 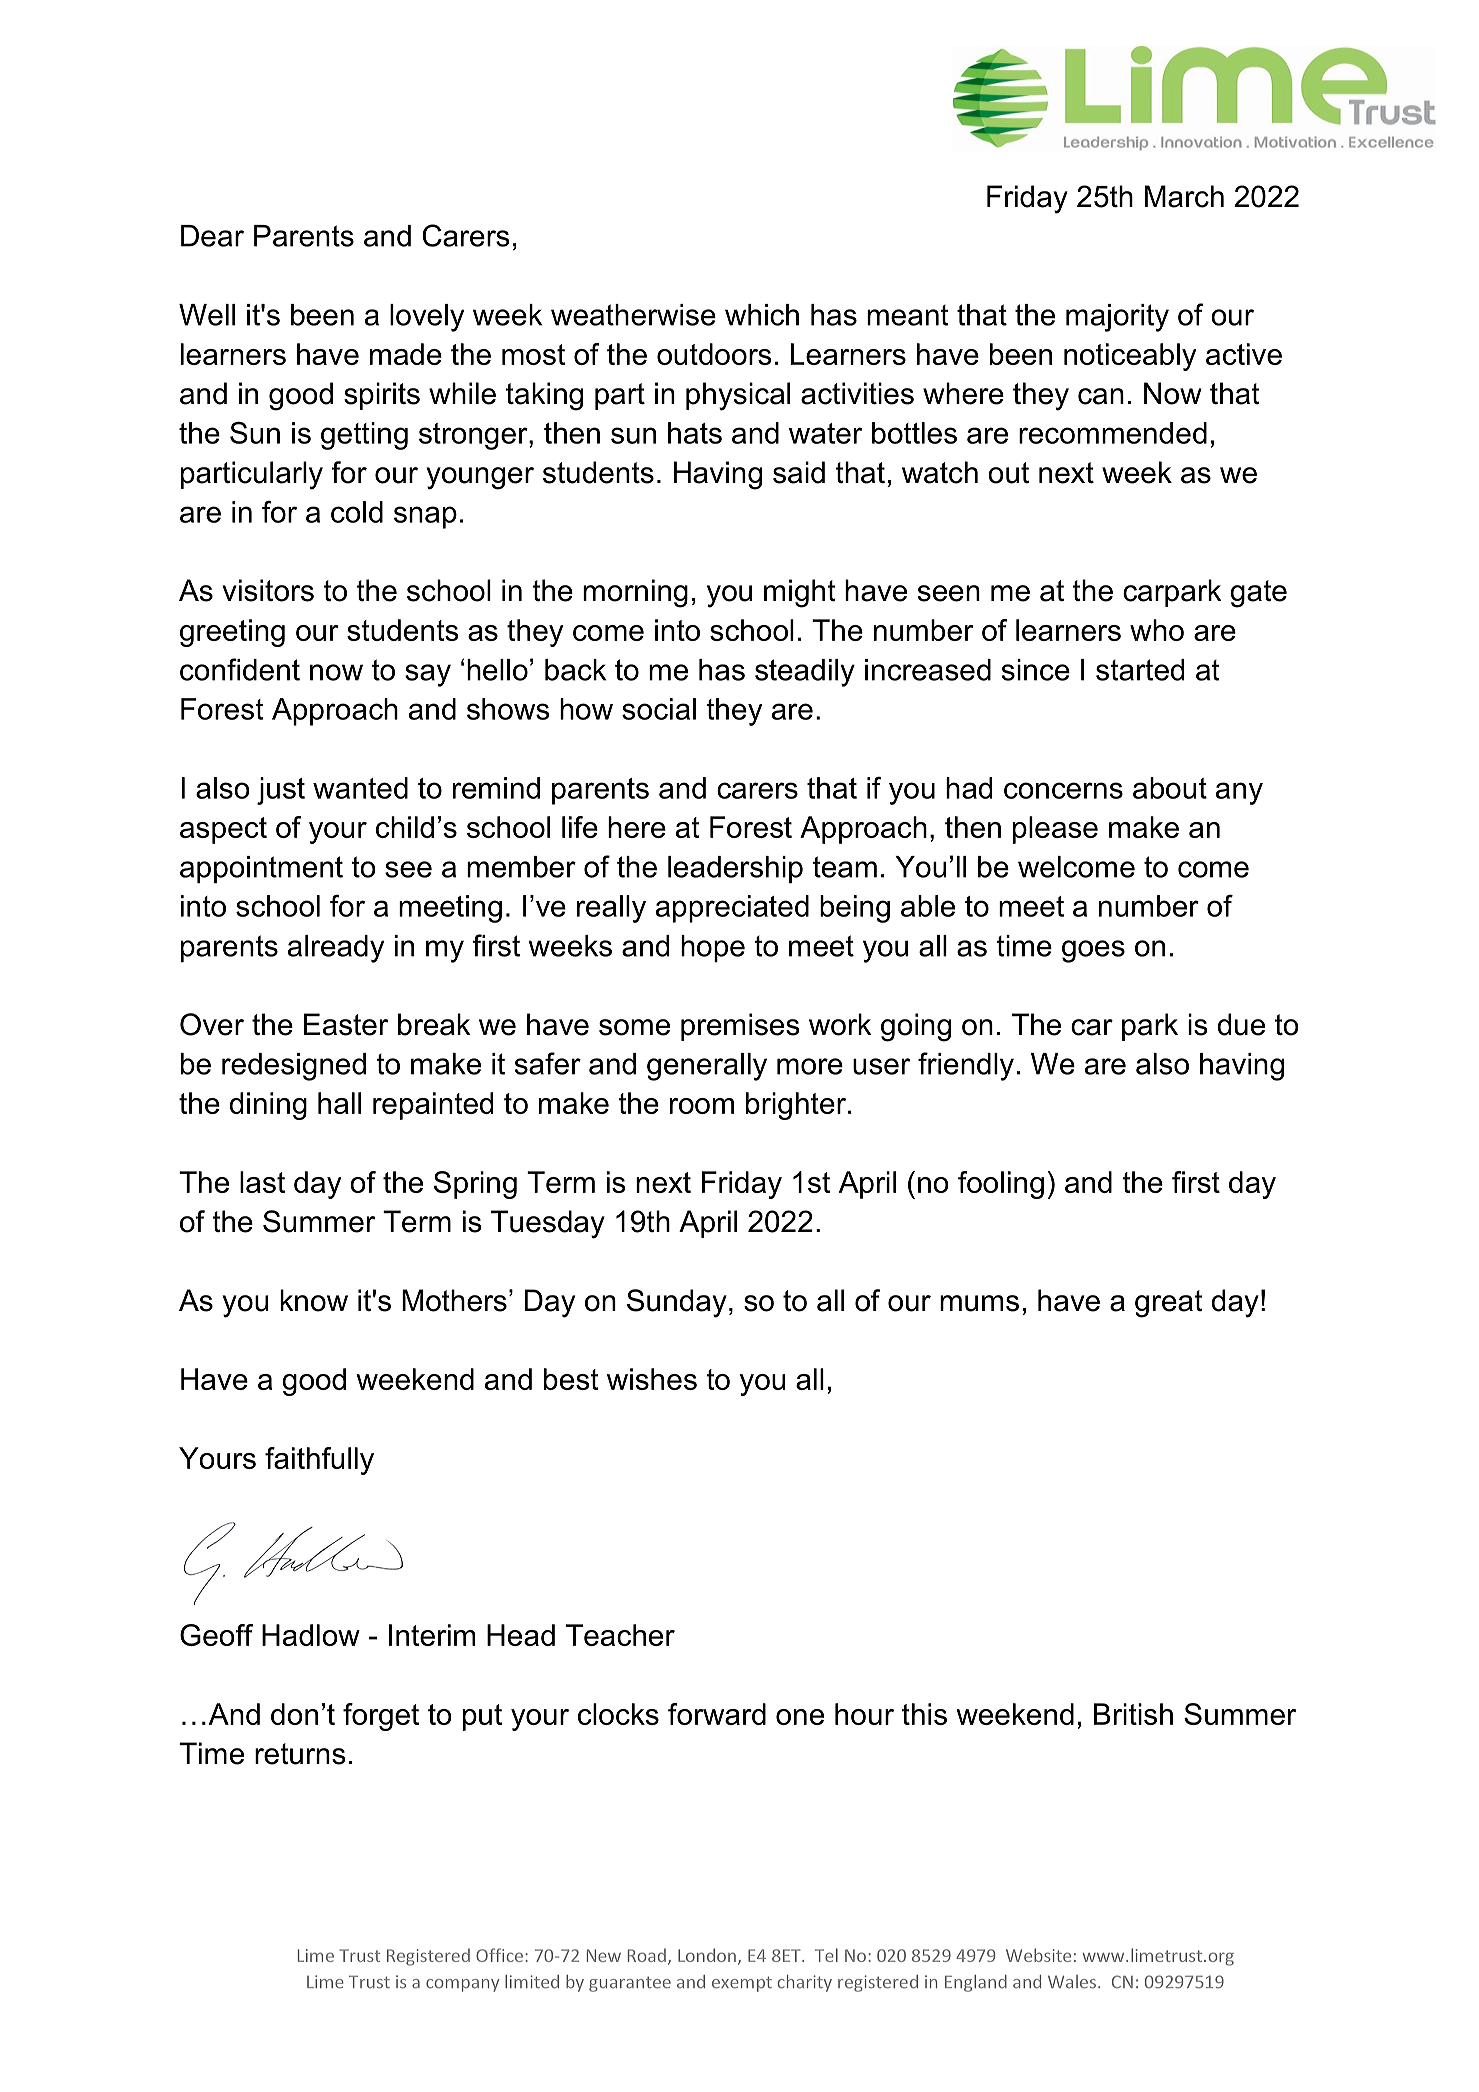 What do you see at coordinates (212, 236) in the screenshot?
I see `Dear` at bounding box center [212, 236].
